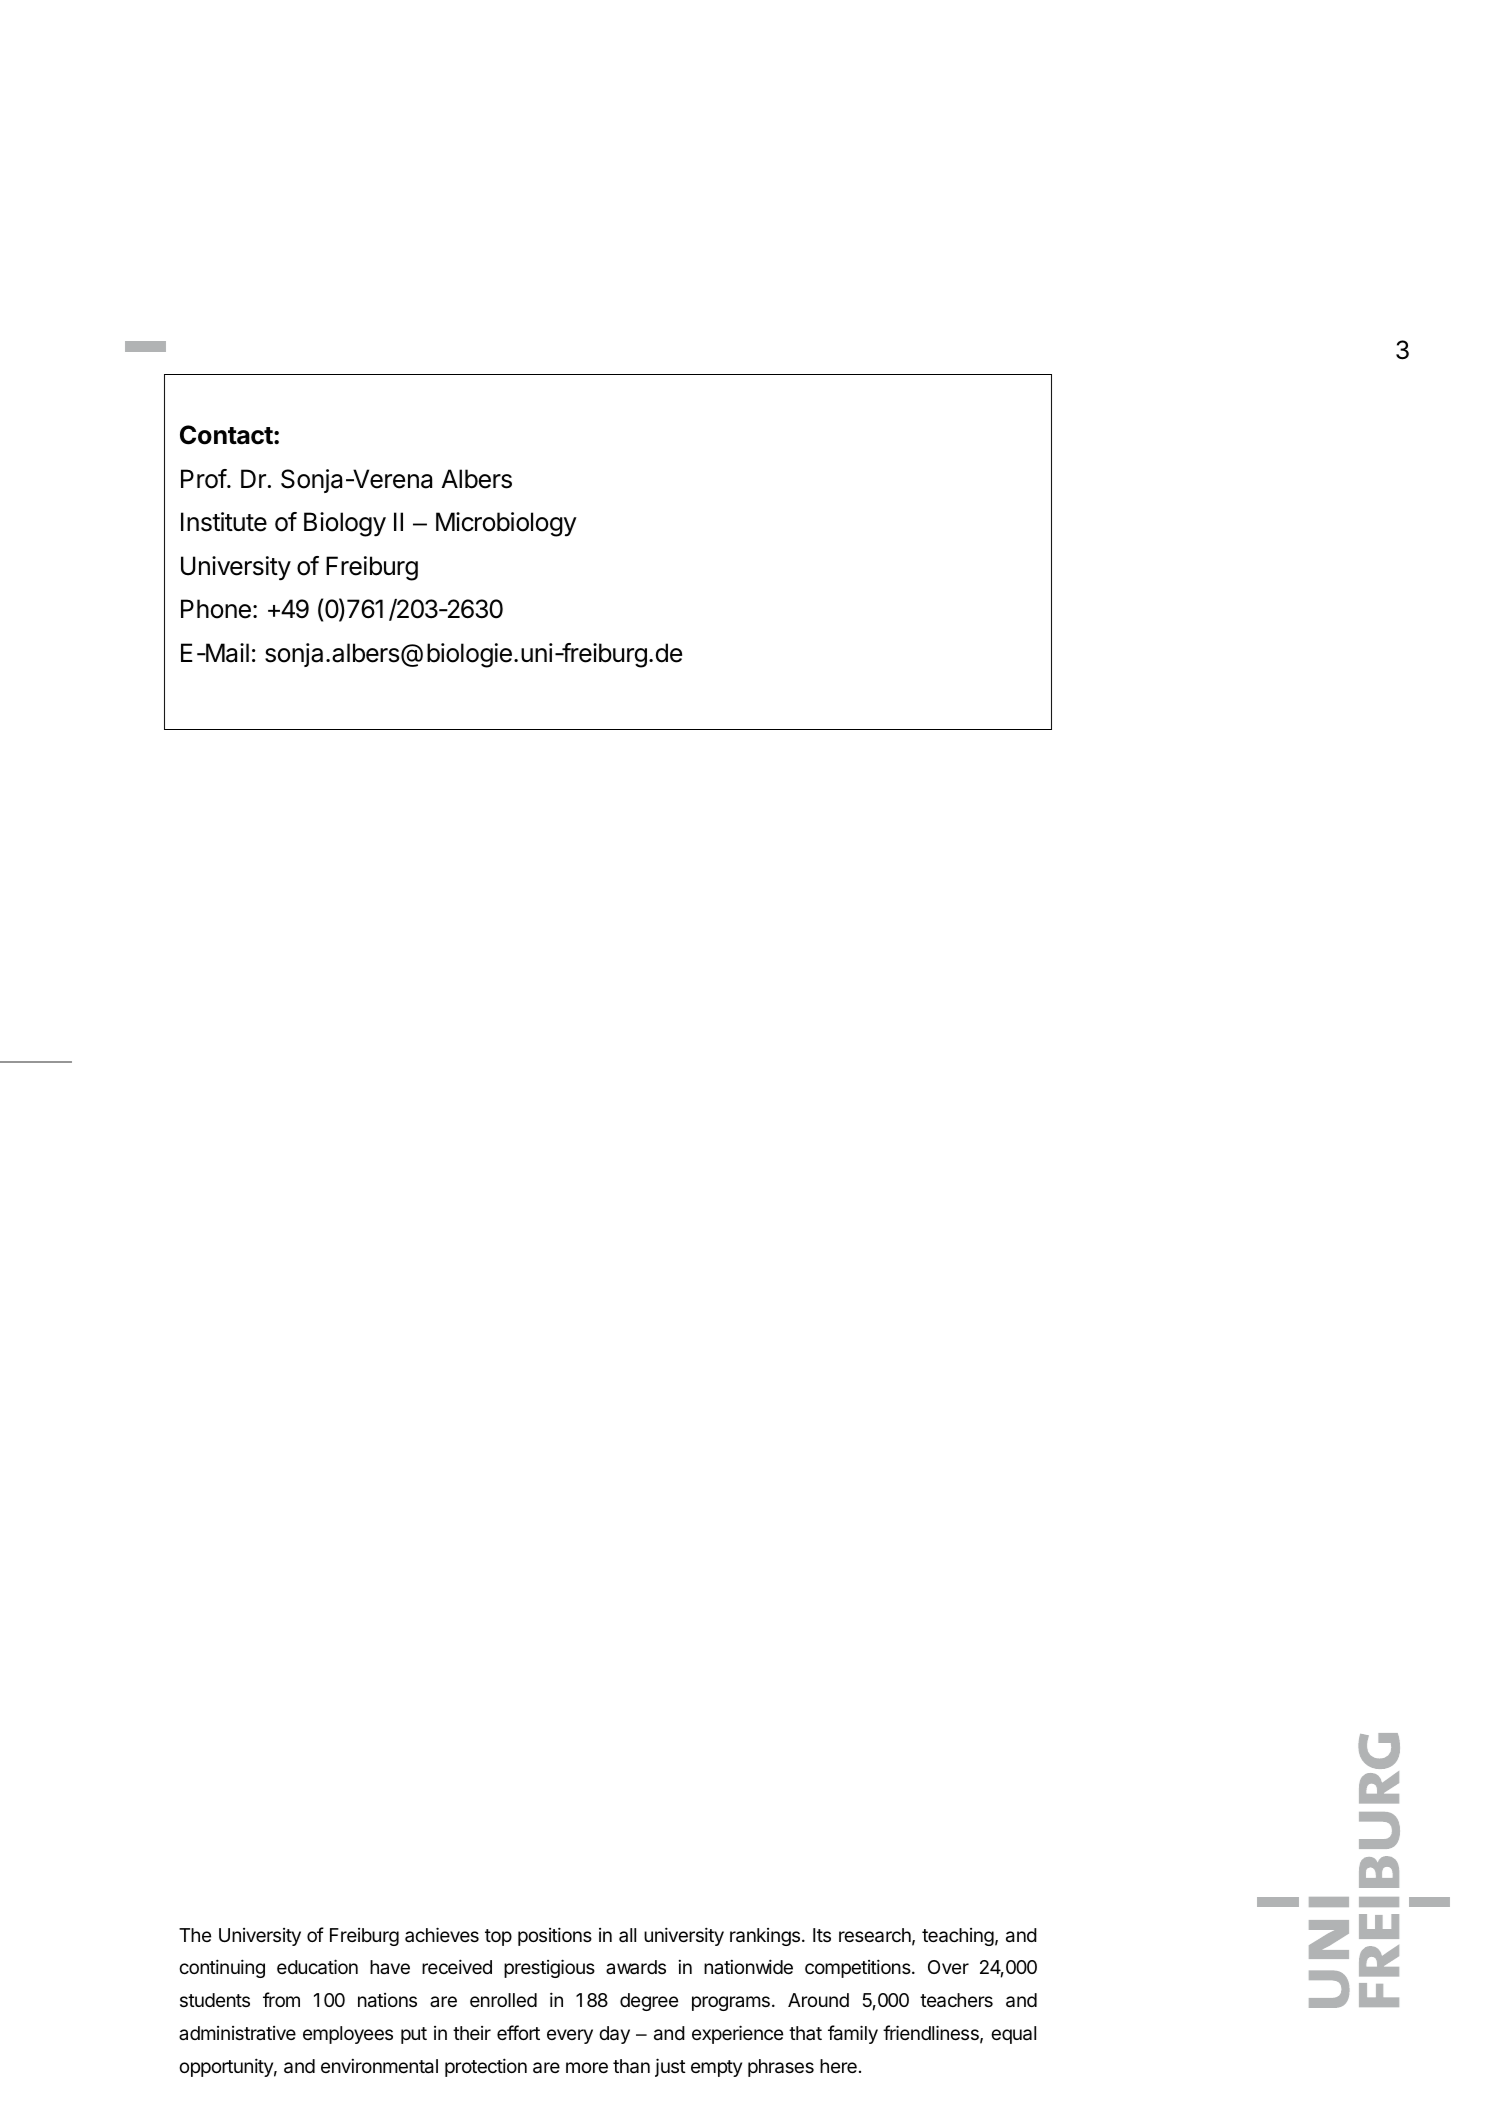 The width and height of the image is (1502, 2124). I want to click on Contact, so click(226, 435).
